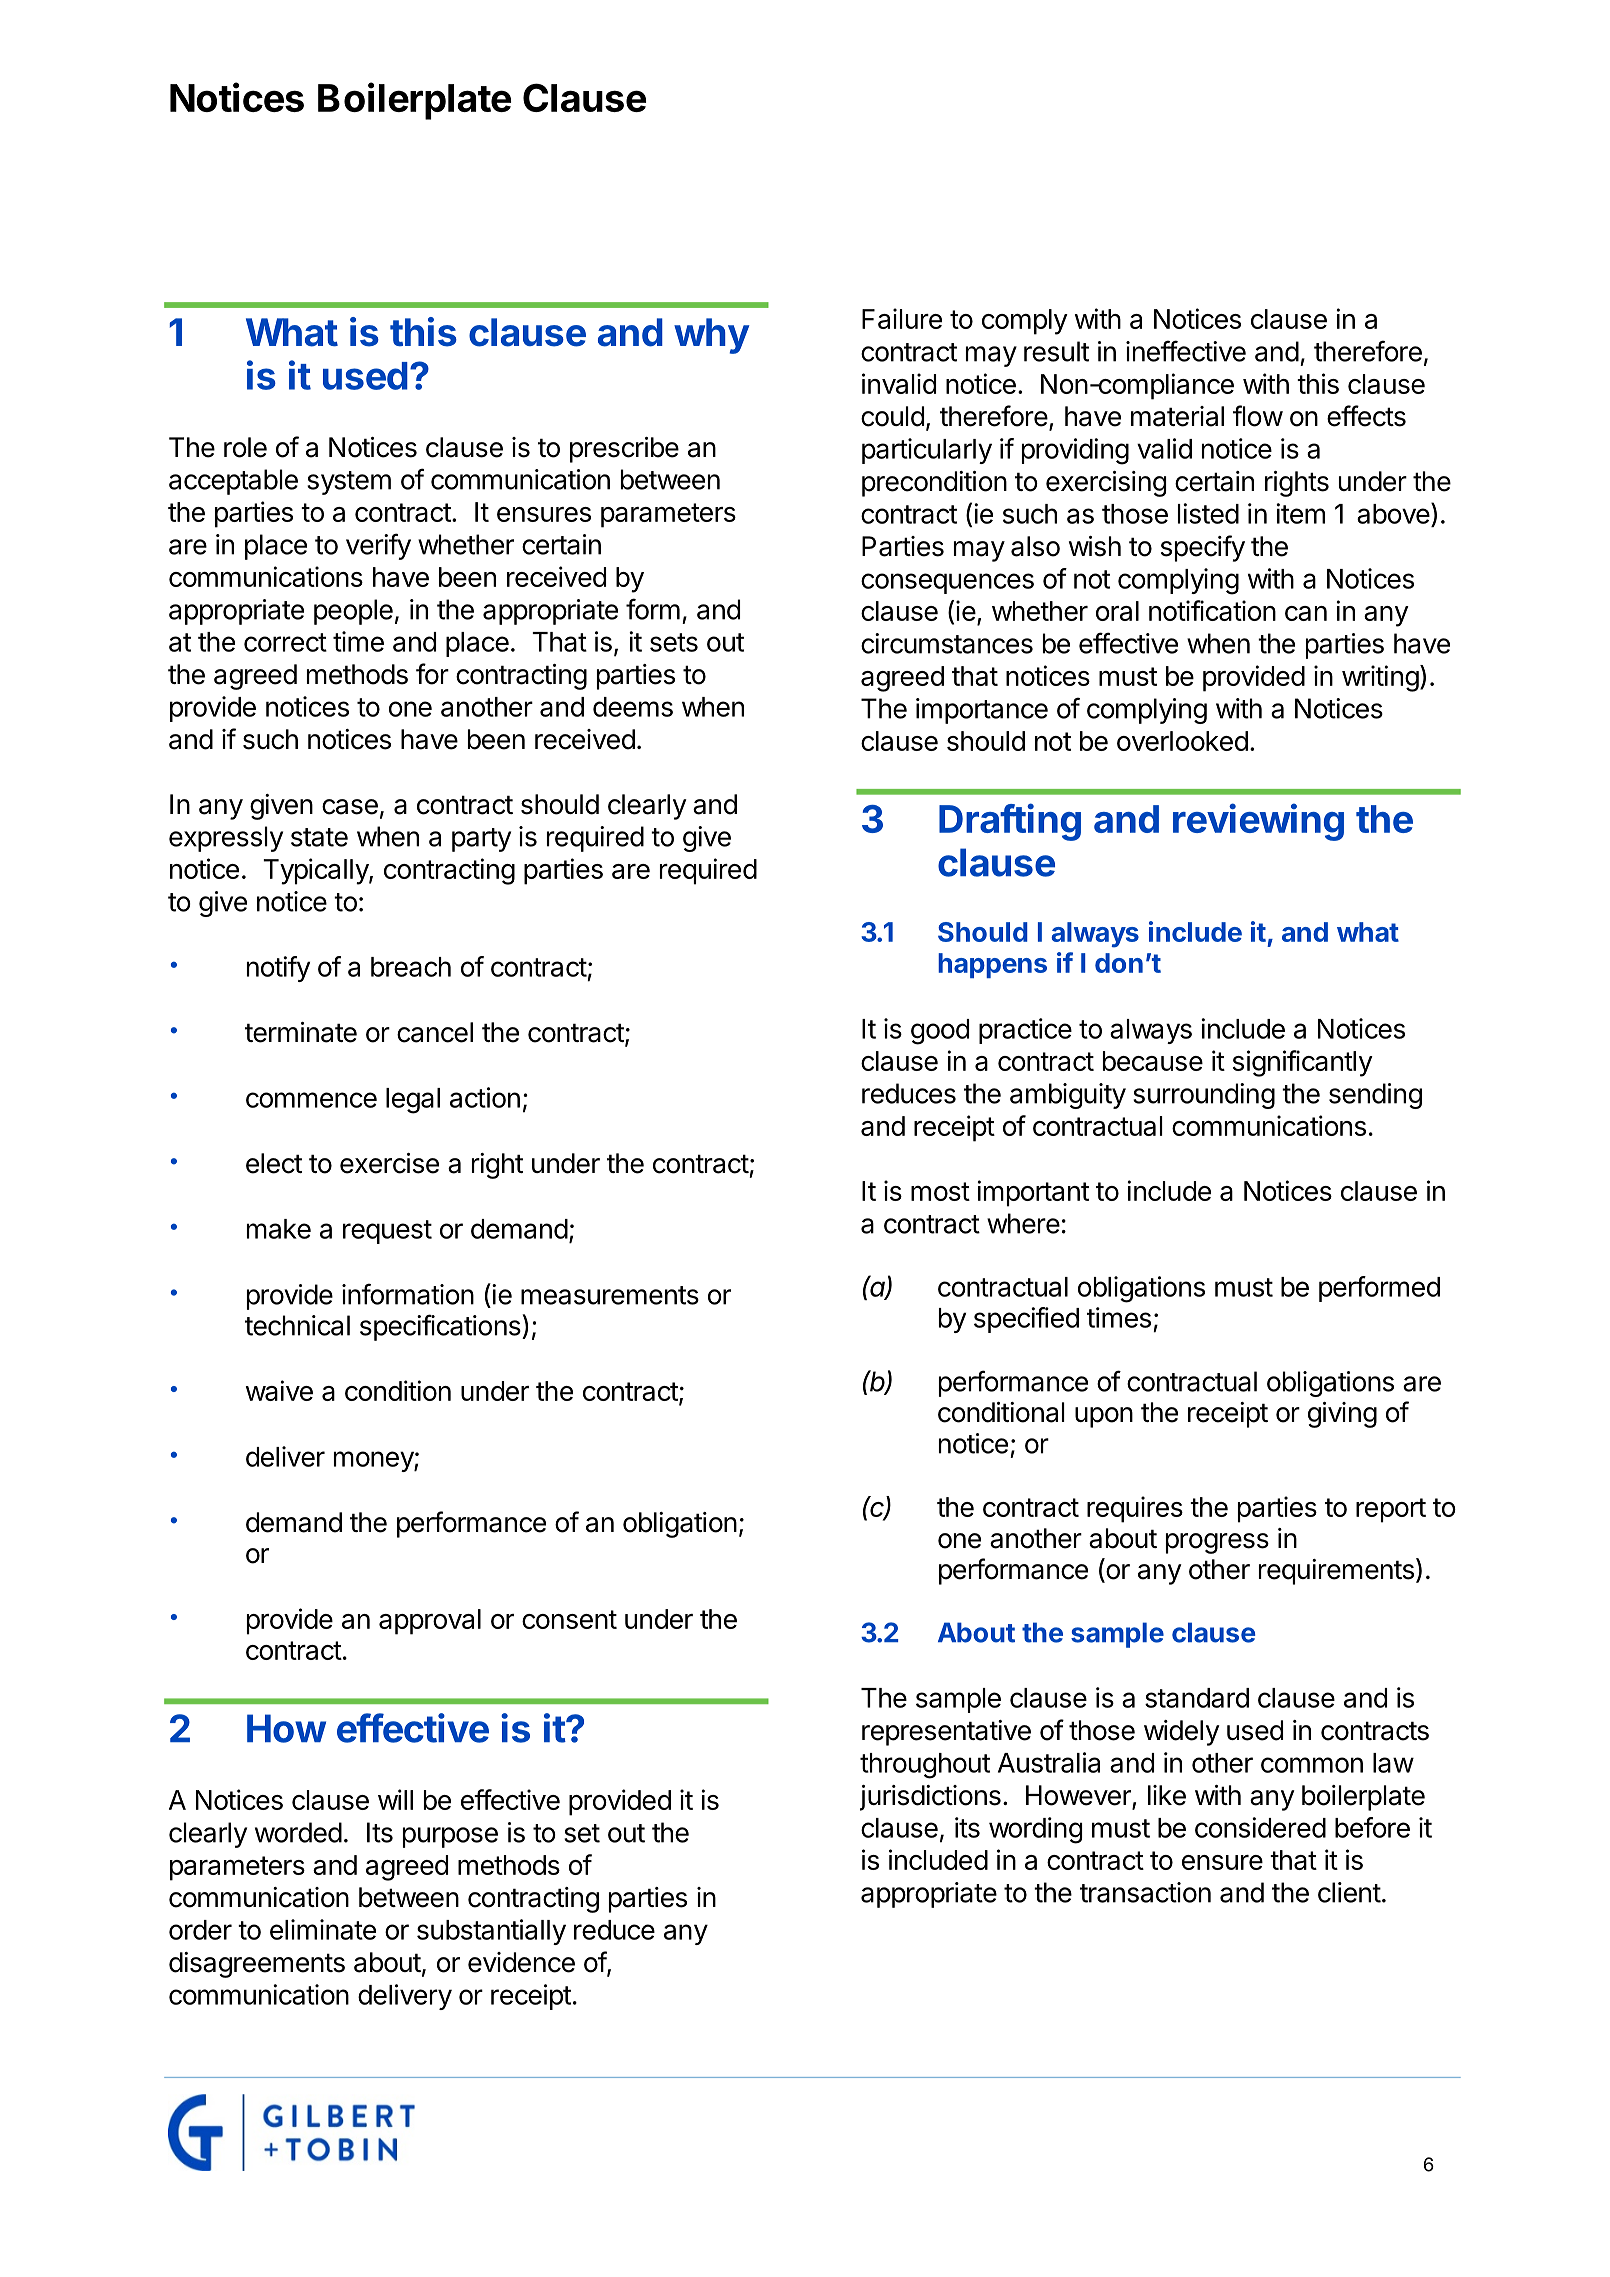 This screenshot has height=2277, width=1610. Describe the element at coordinates (323, 1929) in the screenshot. I see `eliminate` at that location.
